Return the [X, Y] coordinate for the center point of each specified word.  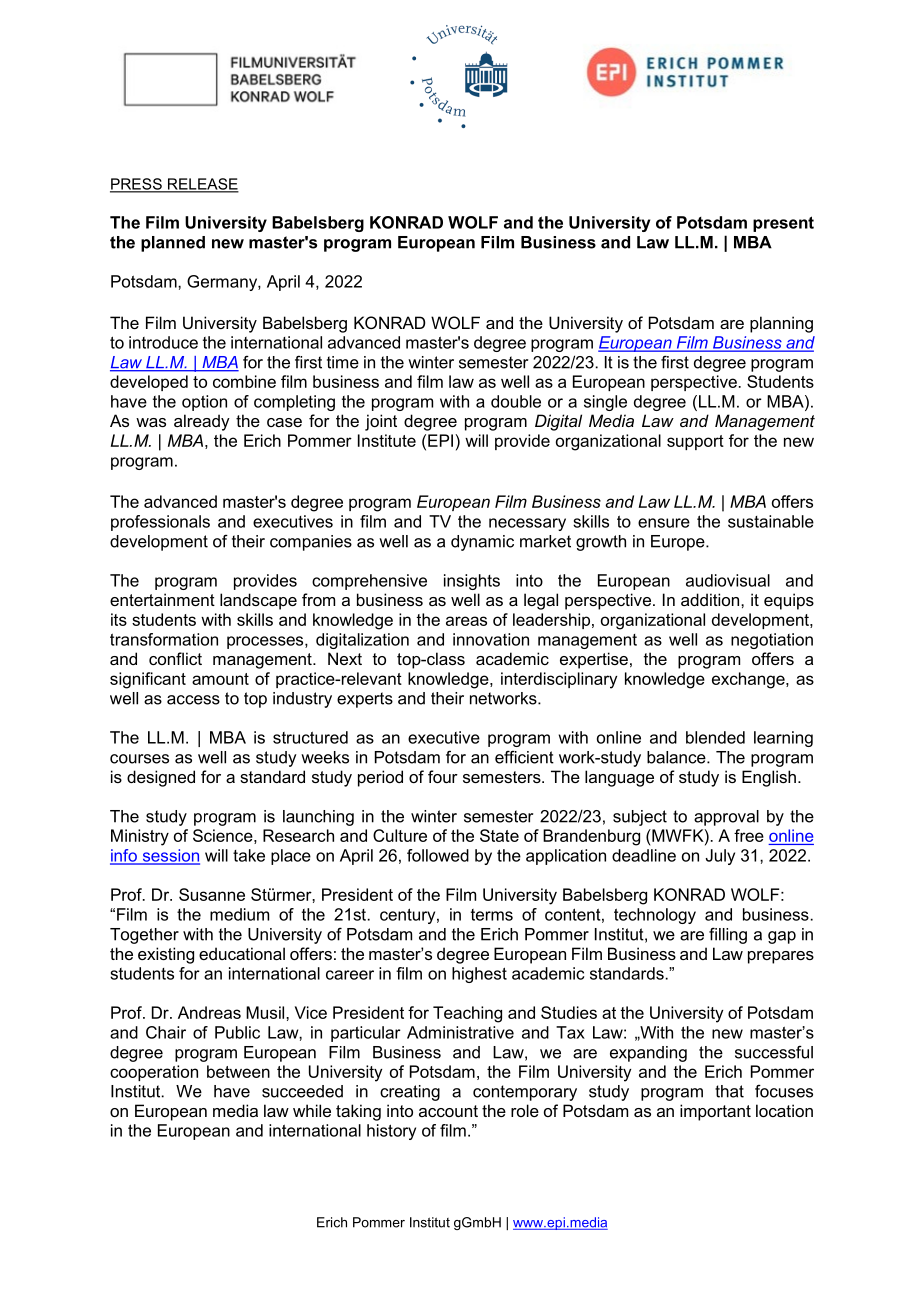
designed [161, 778]
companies [311, 543]
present [783, 224]
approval [726, 818]
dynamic [482, 543]
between [238, 1071]
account [448, 1111]
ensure [664, 523]
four [443, 776]
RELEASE [202, 185]
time [343, 362]
